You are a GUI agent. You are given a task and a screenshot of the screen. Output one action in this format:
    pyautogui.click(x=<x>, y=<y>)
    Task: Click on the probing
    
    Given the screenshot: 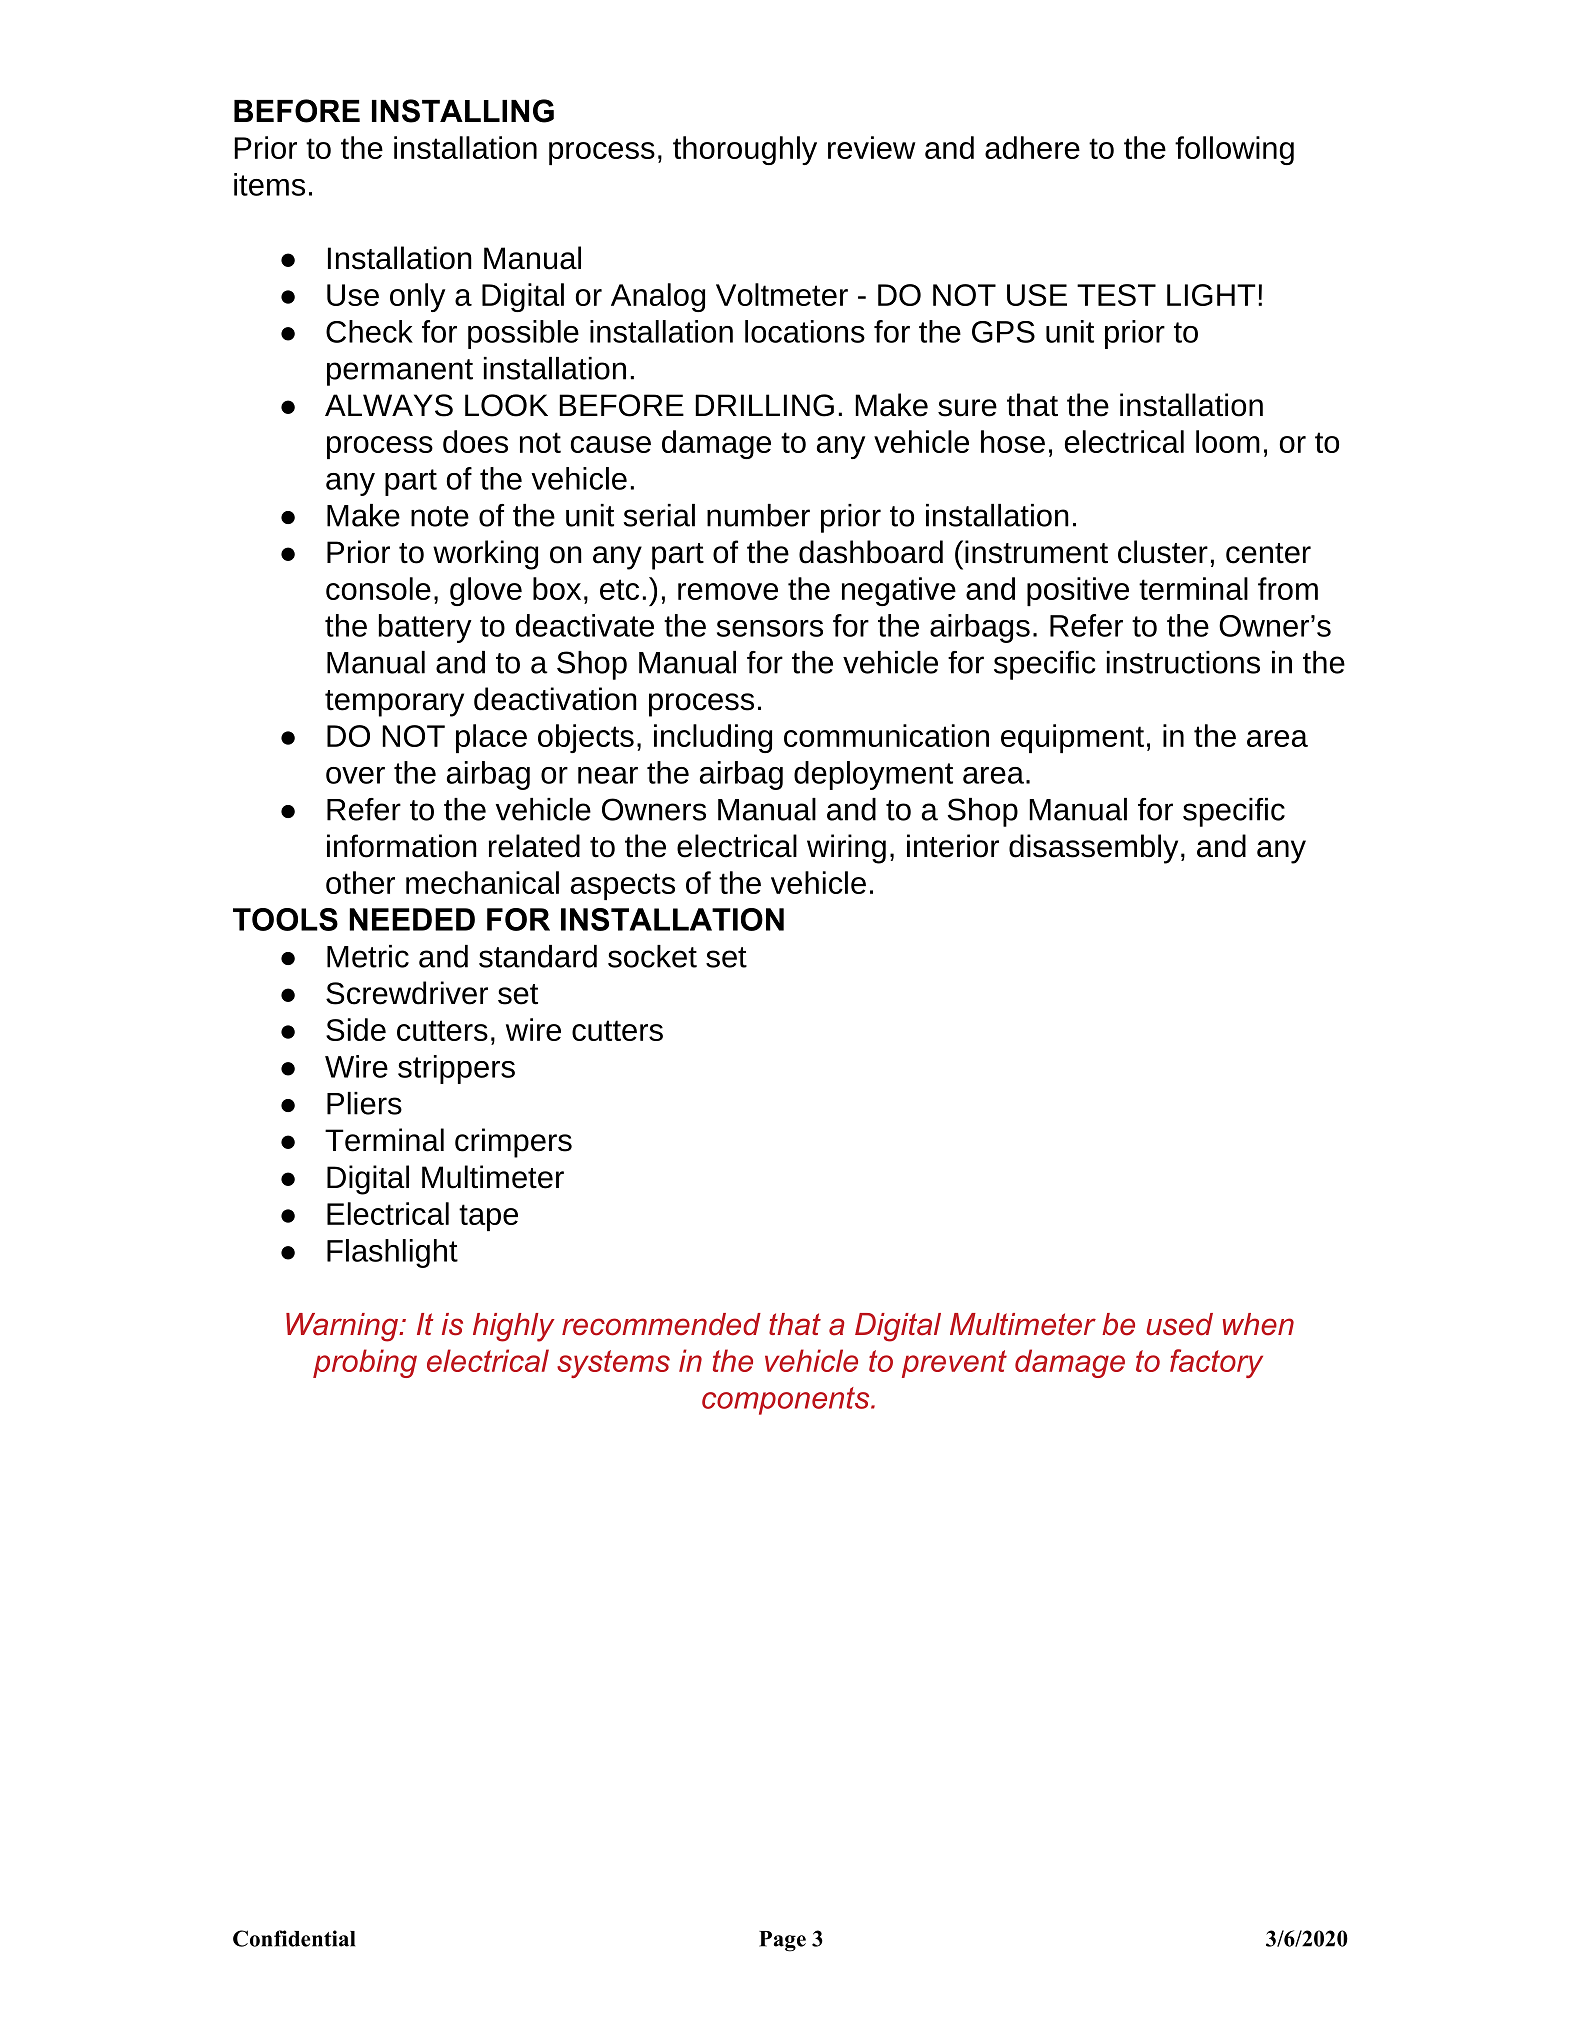 What is the action you would take?
    pyautogui.click(x=365, y=1363)
